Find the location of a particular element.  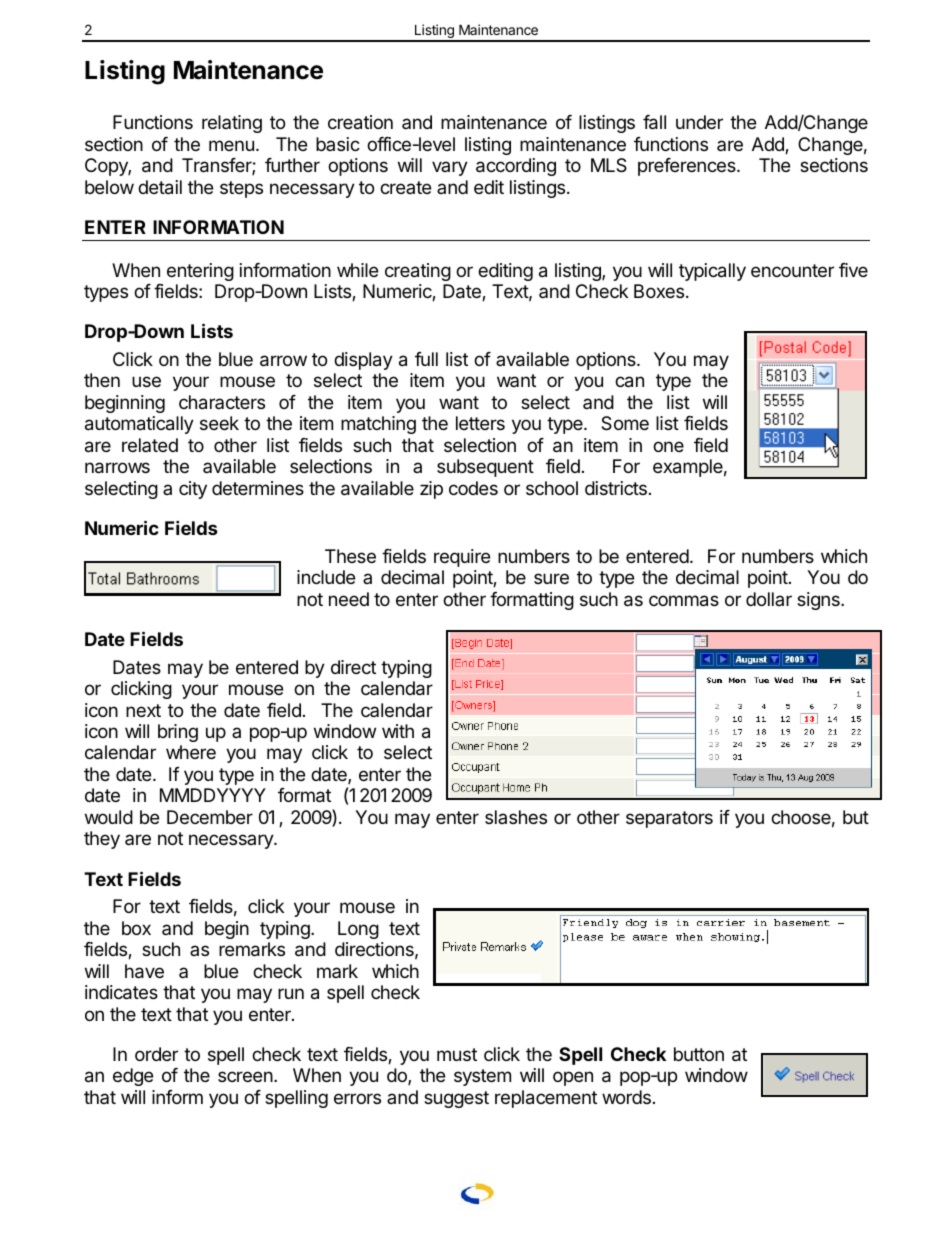

include is located at coordinates (326, 577).
